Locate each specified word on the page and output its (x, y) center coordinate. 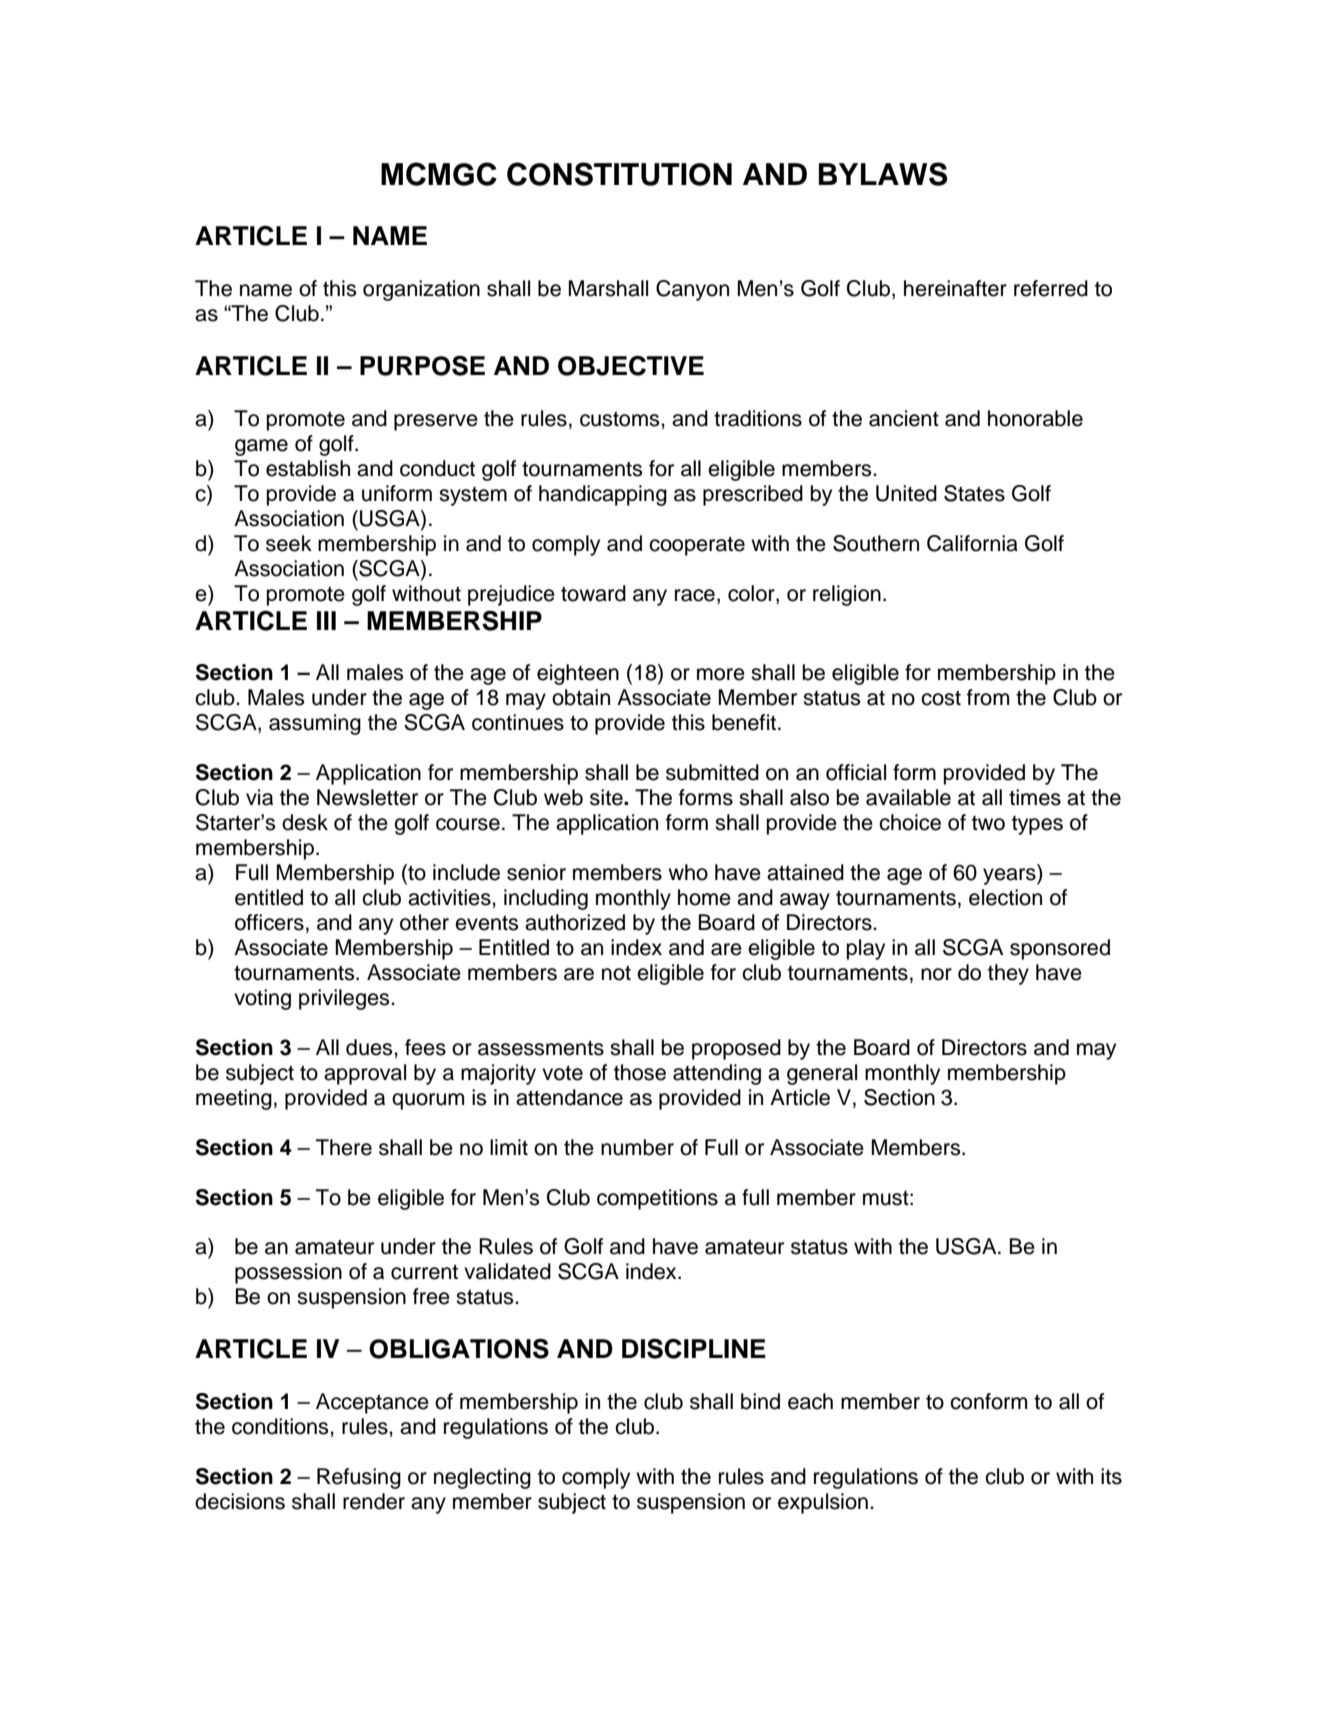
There (344, 1147)
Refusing (359, 1478)
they (1008, 974)
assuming (315, 724)
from (988, 697)
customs (621, 419)
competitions (657, 1199)
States (974, 493)
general (822, 1074)
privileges (345, 999)
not (616, 973)
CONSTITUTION (619, 174)
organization (421, 290)
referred (1051, 288)
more (721, 674)
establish (308, 468)
